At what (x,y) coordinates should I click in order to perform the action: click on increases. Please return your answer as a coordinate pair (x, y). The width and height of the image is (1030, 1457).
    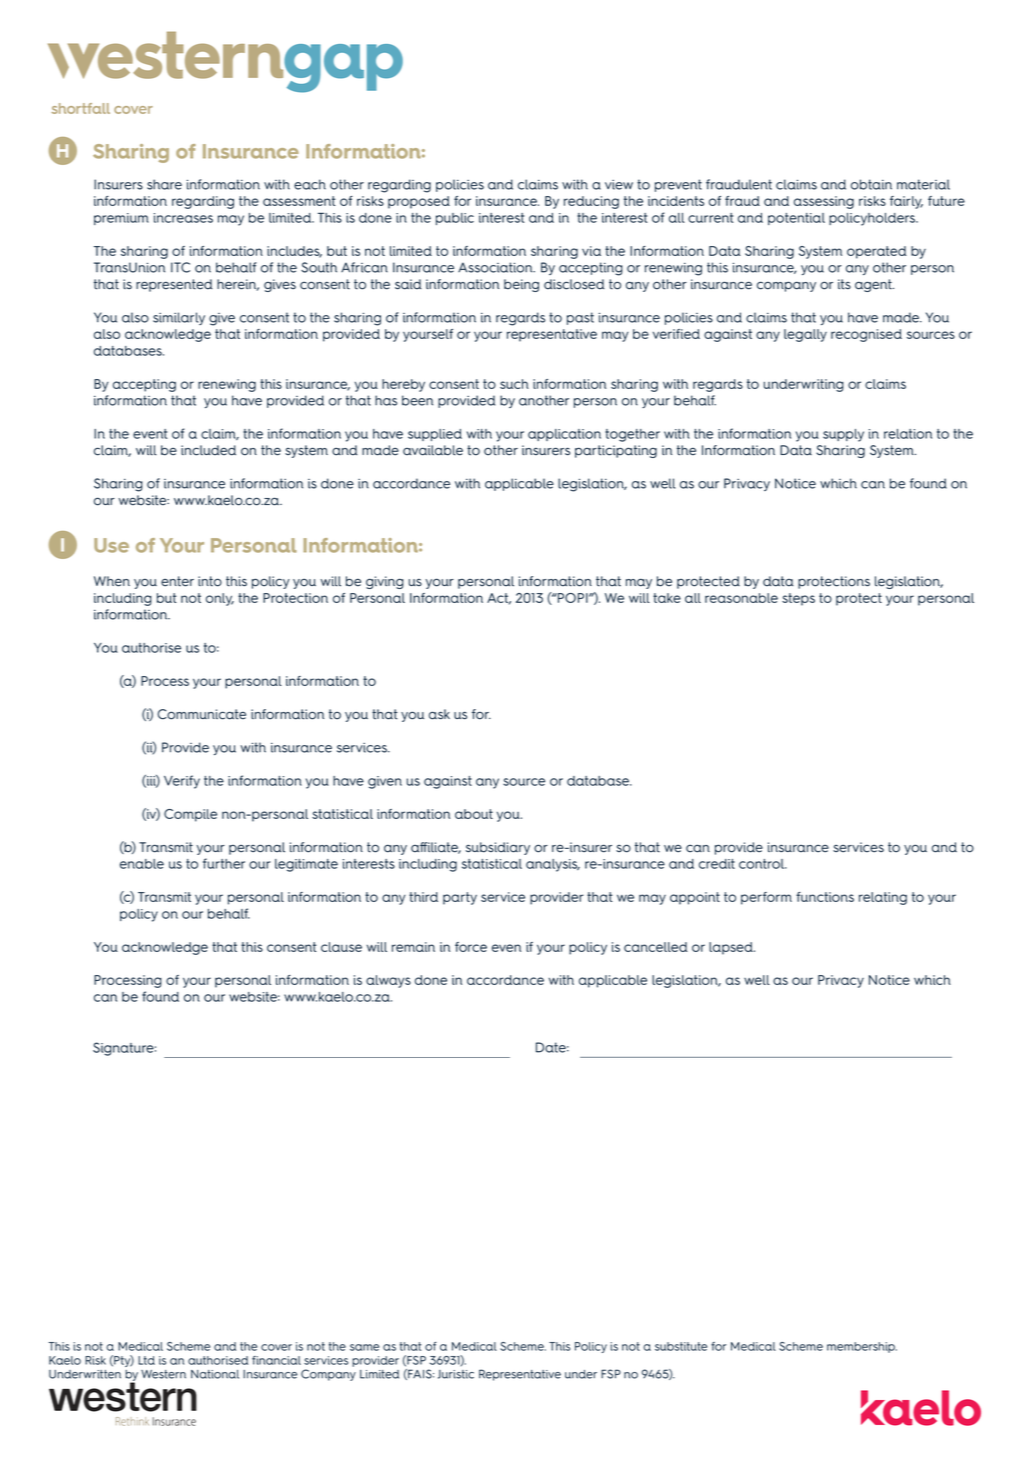
    Looking at the image, I should click on (183, 218).
